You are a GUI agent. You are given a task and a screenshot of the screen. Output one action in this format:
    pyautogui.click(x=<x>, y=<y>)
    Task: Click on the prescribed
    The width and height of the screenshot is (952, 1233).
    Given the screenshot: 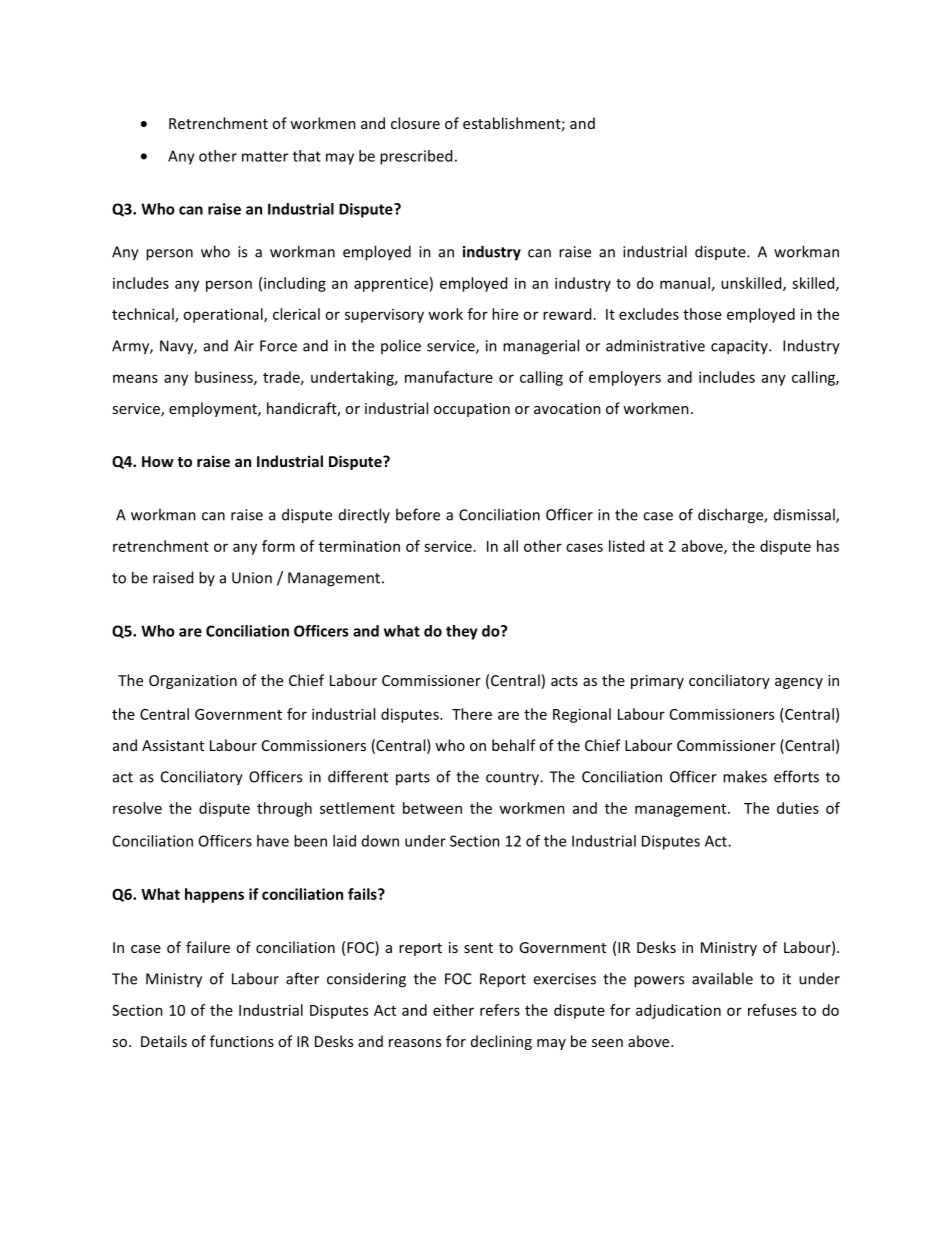 What is the action you would take?
    pyautogui.click(x=416, y=157)
